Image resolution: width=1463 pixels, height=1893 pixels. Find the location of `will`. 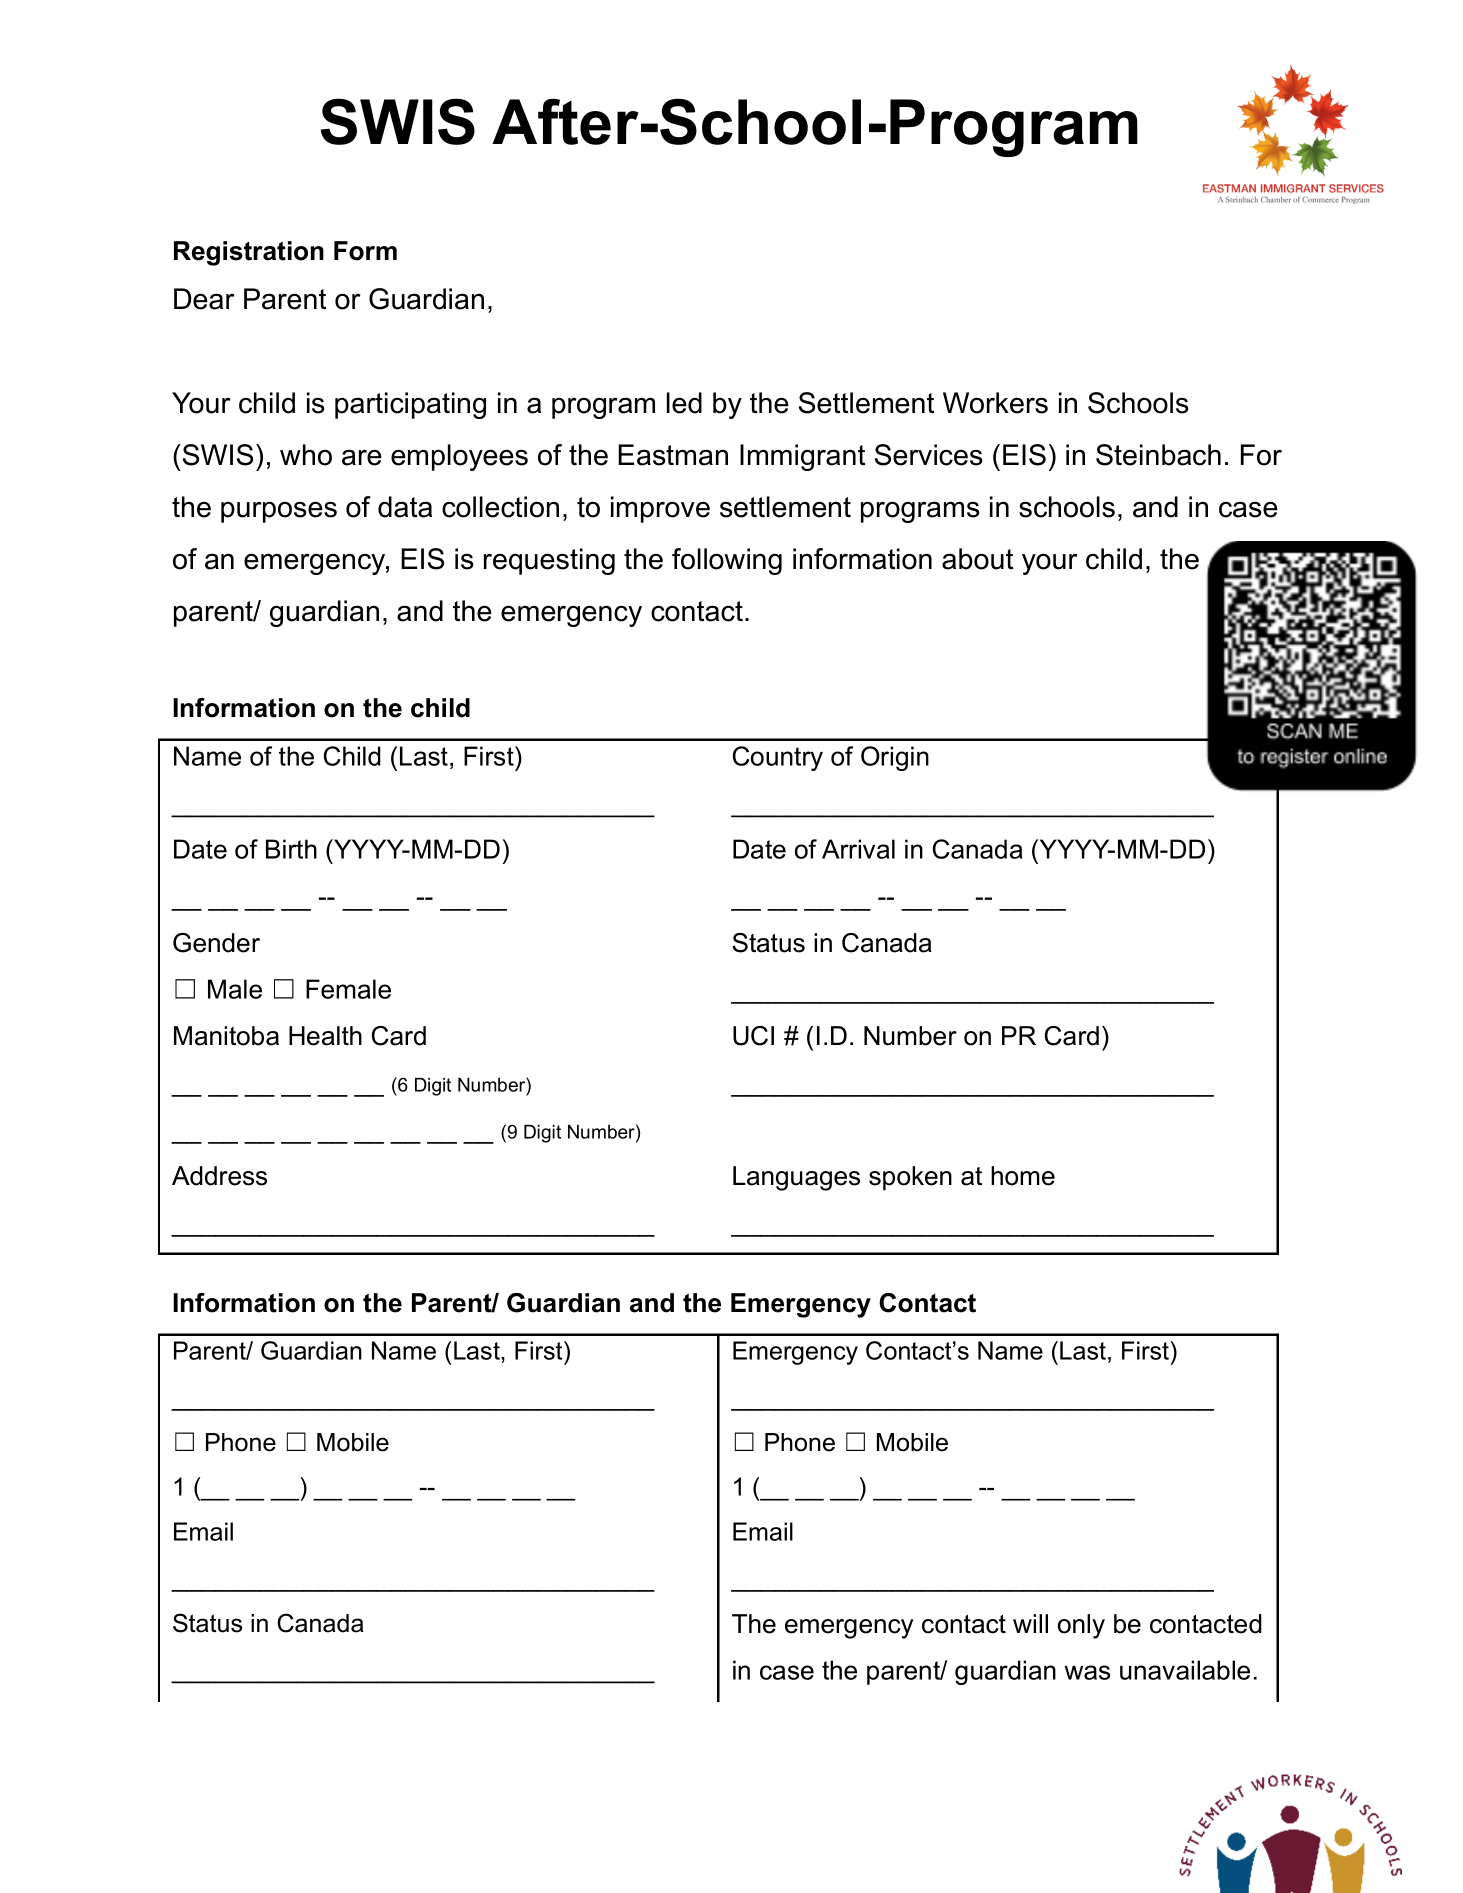

will is located at coordinates (1030, 1623).
